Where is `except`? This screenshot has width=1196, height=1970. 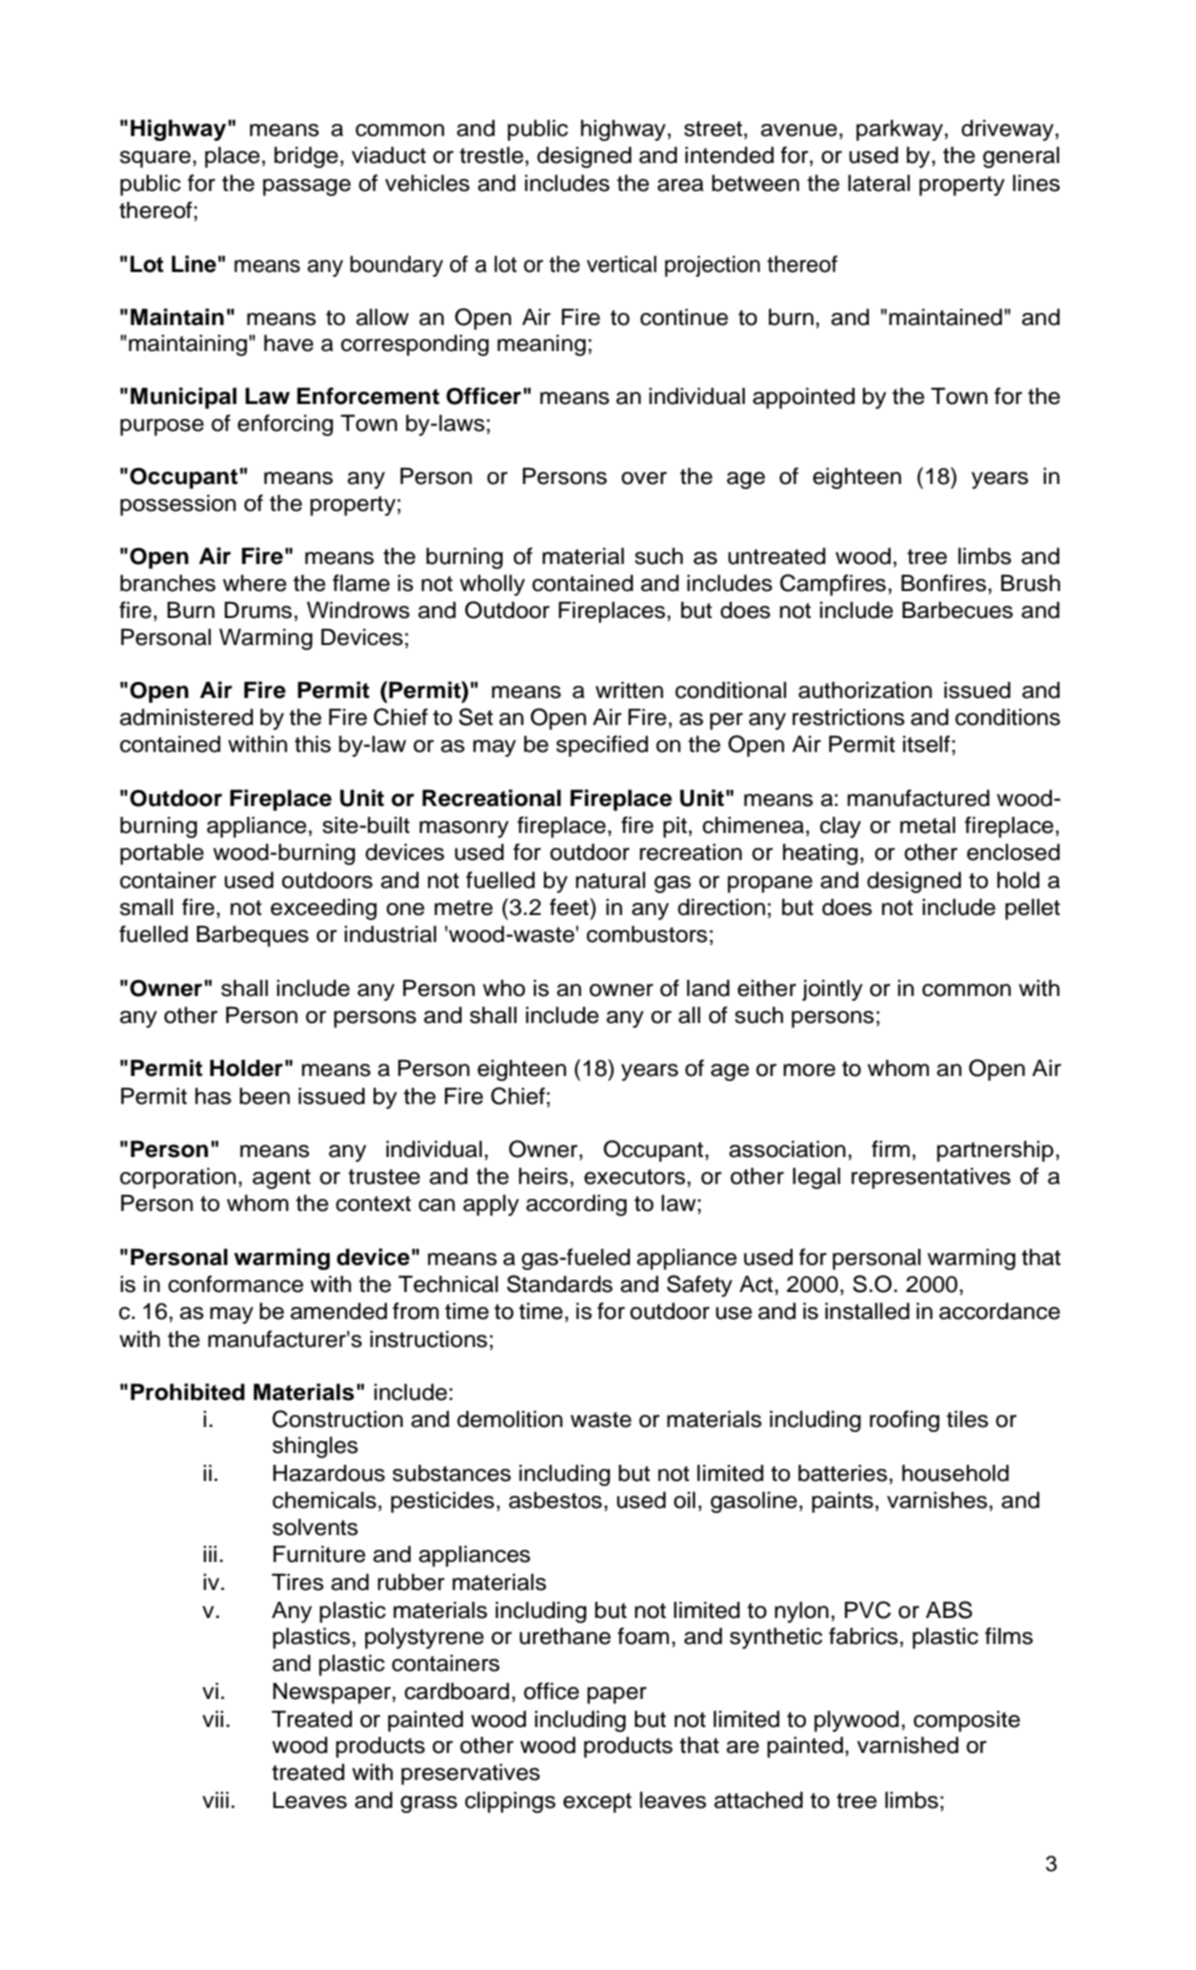
except is located at coordinates (597, 1803).
